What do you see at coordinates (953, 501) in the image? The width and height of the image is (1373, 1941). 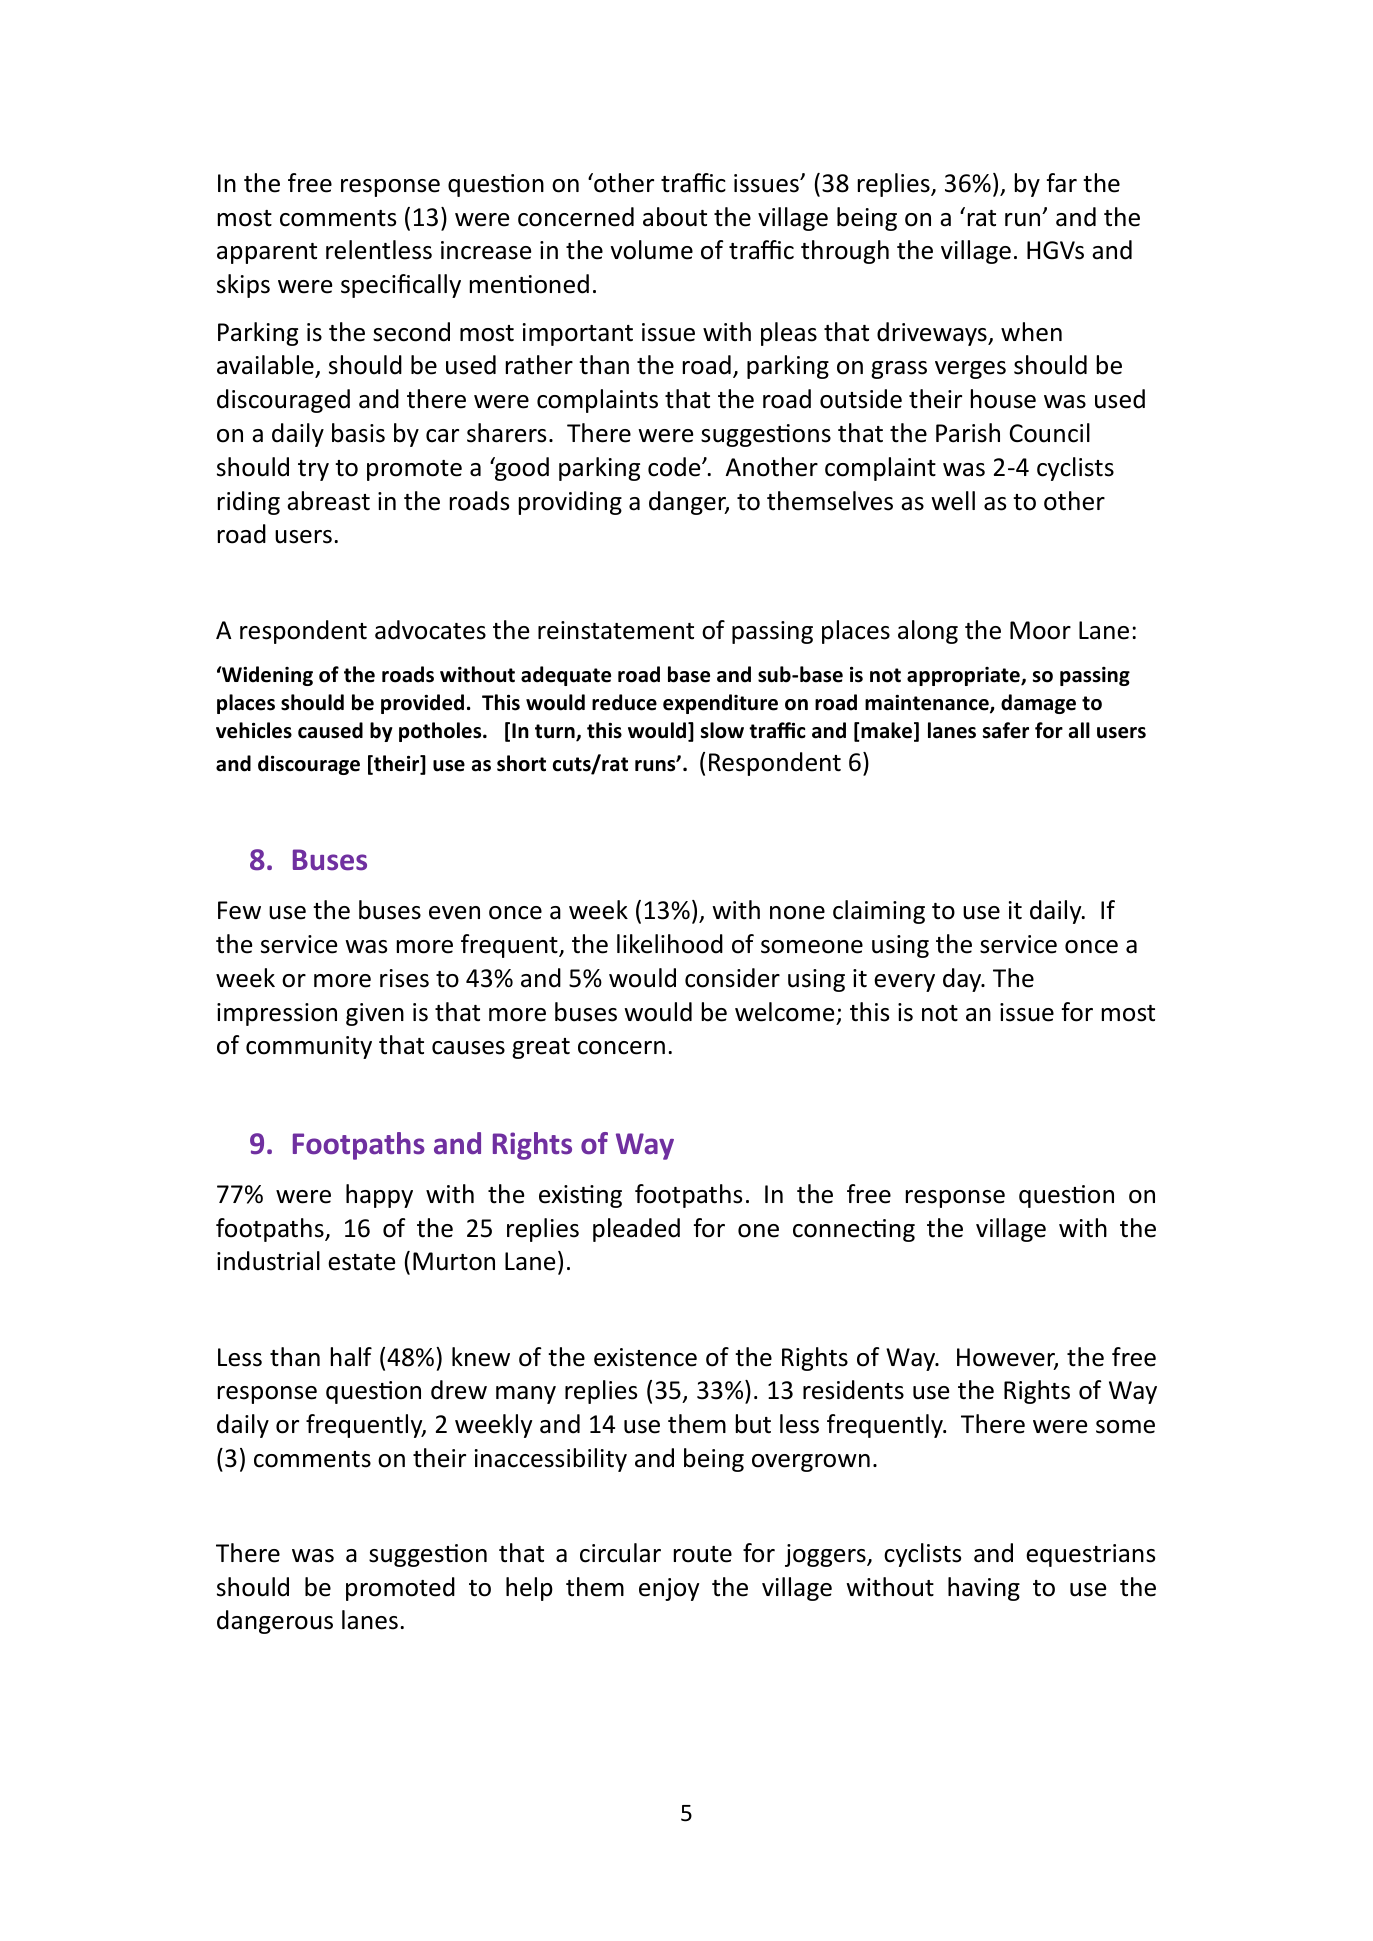 I see `well` at bounding box center [953, 501].
